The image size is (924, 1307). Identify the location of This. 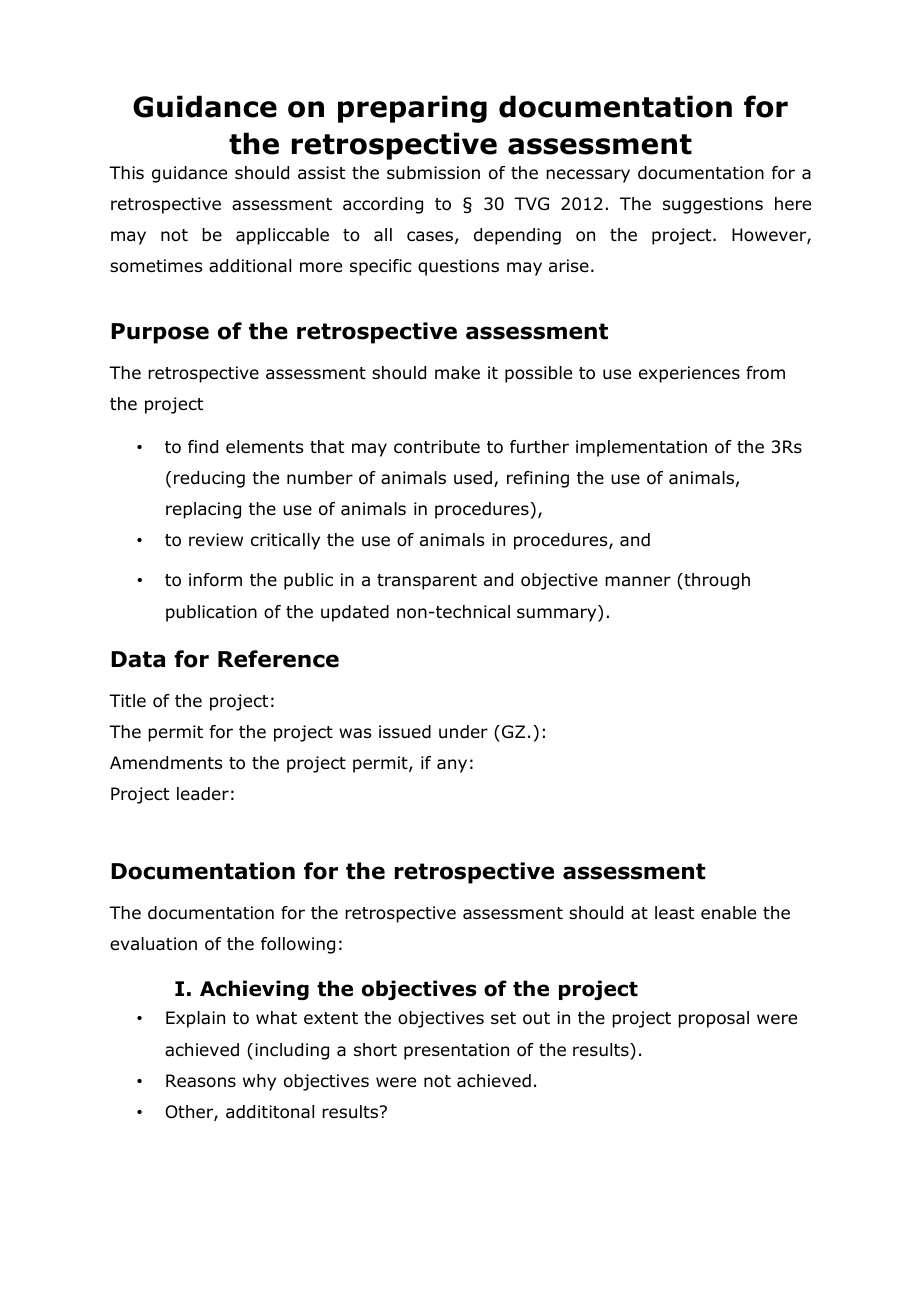
(126, 172).
